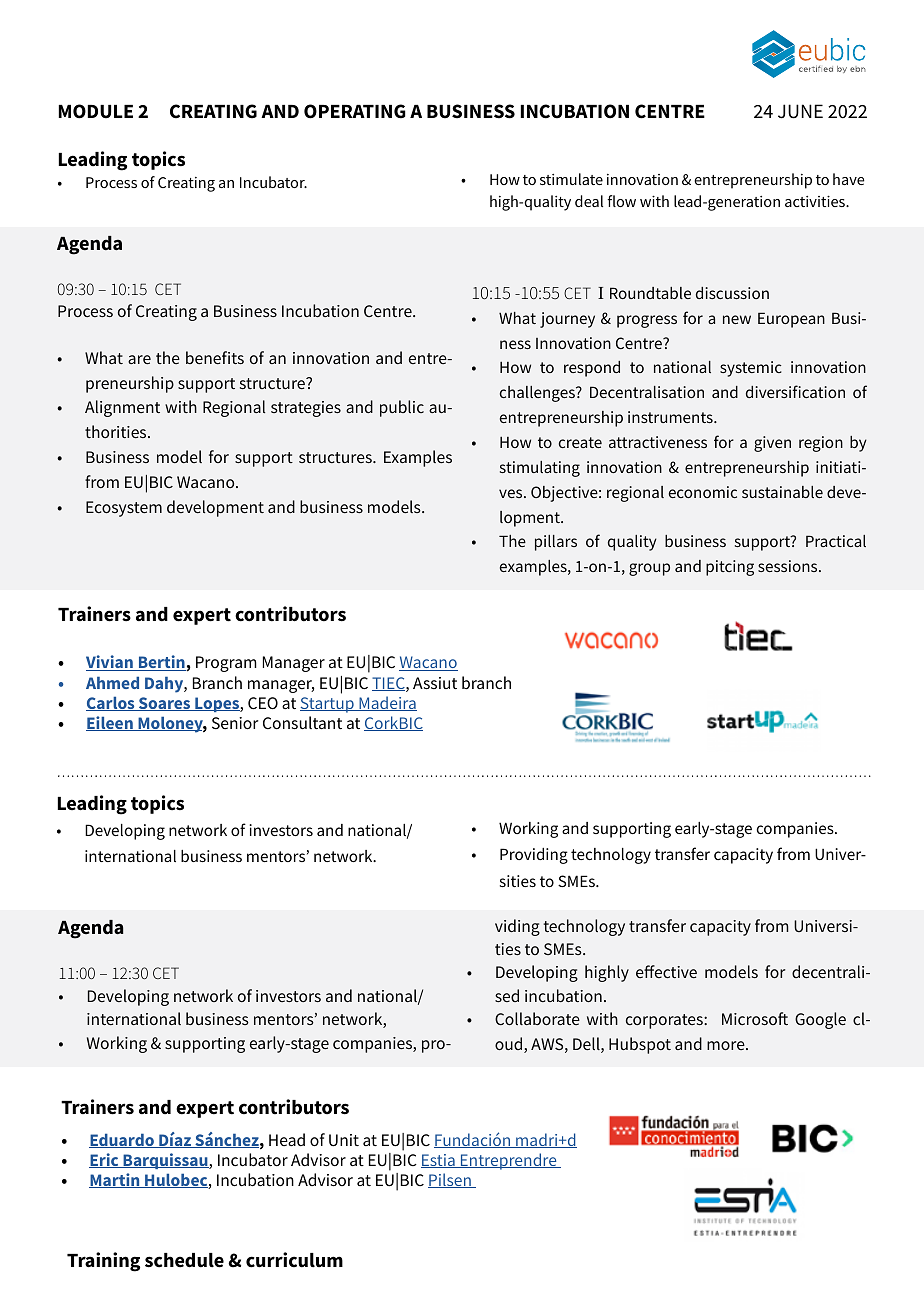  I want to click on Ecosystem, so click(124, 509).
